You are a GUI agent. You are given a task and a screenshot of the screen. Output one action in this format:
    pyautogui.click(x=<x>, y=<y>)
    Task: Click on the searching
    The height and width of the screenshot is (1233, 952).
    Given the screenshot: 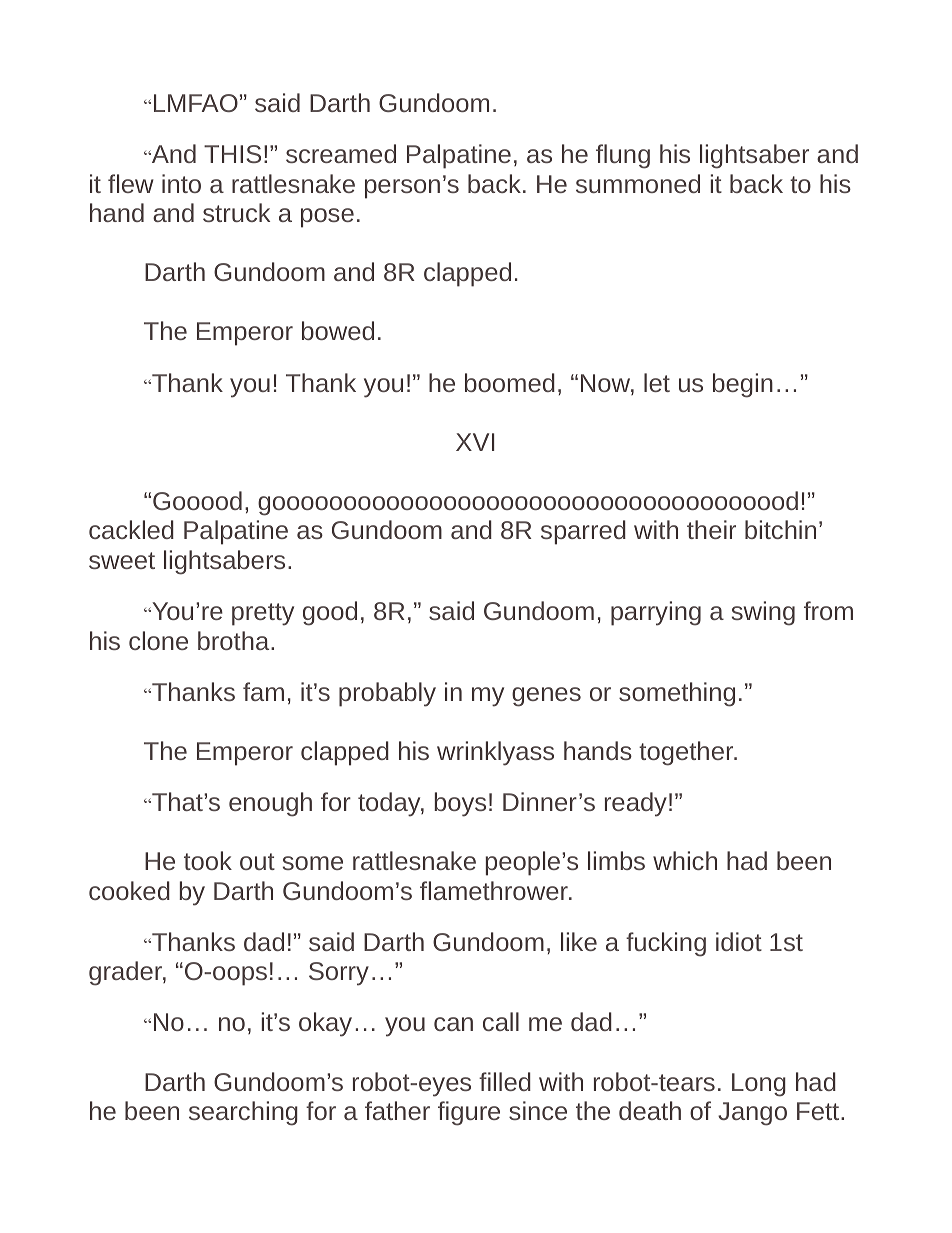 What is the action you would take?
    pyautogui.click(x=243, y=1113)
